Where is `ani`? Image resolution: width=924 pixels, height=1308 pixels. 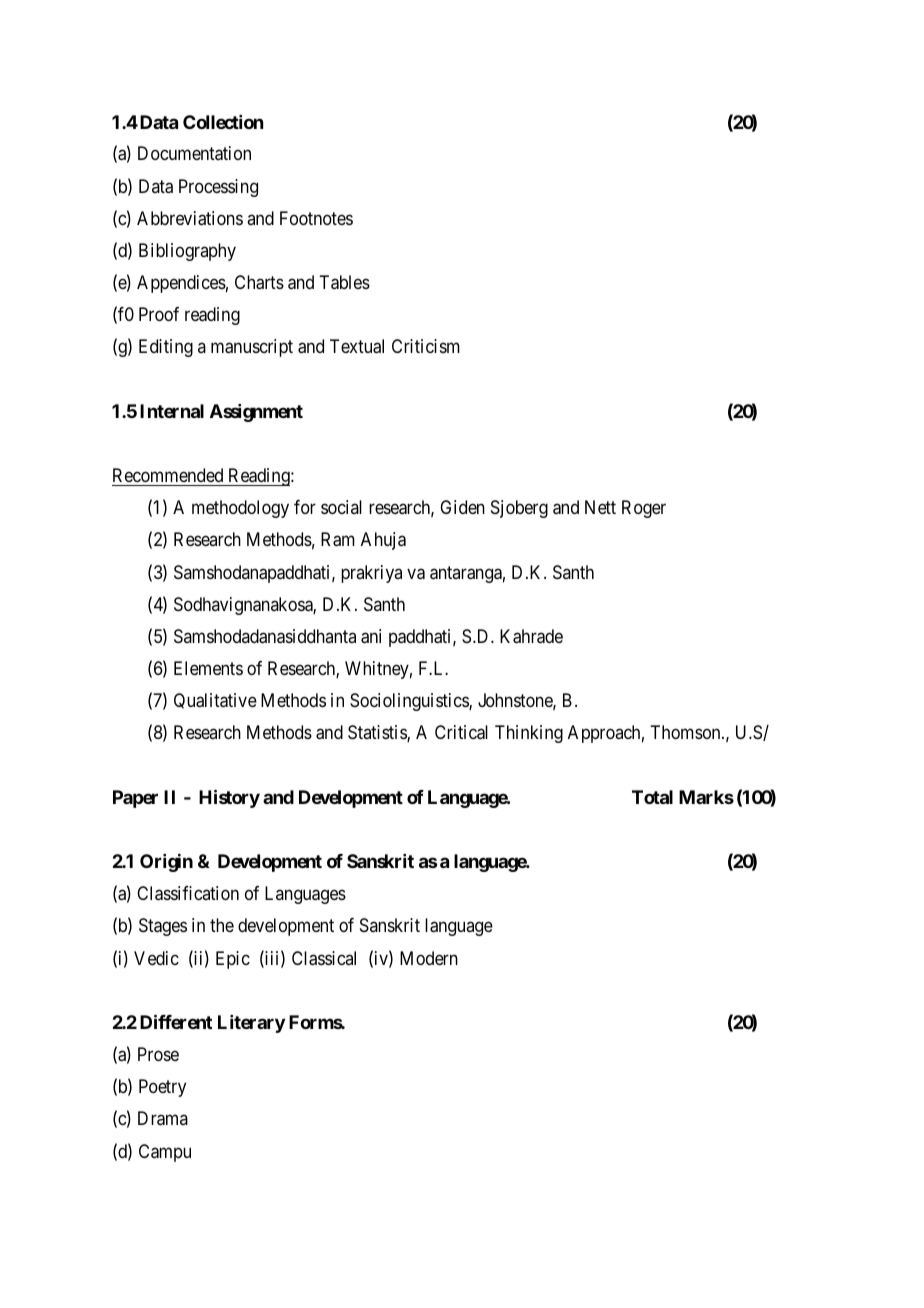 ani is located at coordinates (371, 636).
